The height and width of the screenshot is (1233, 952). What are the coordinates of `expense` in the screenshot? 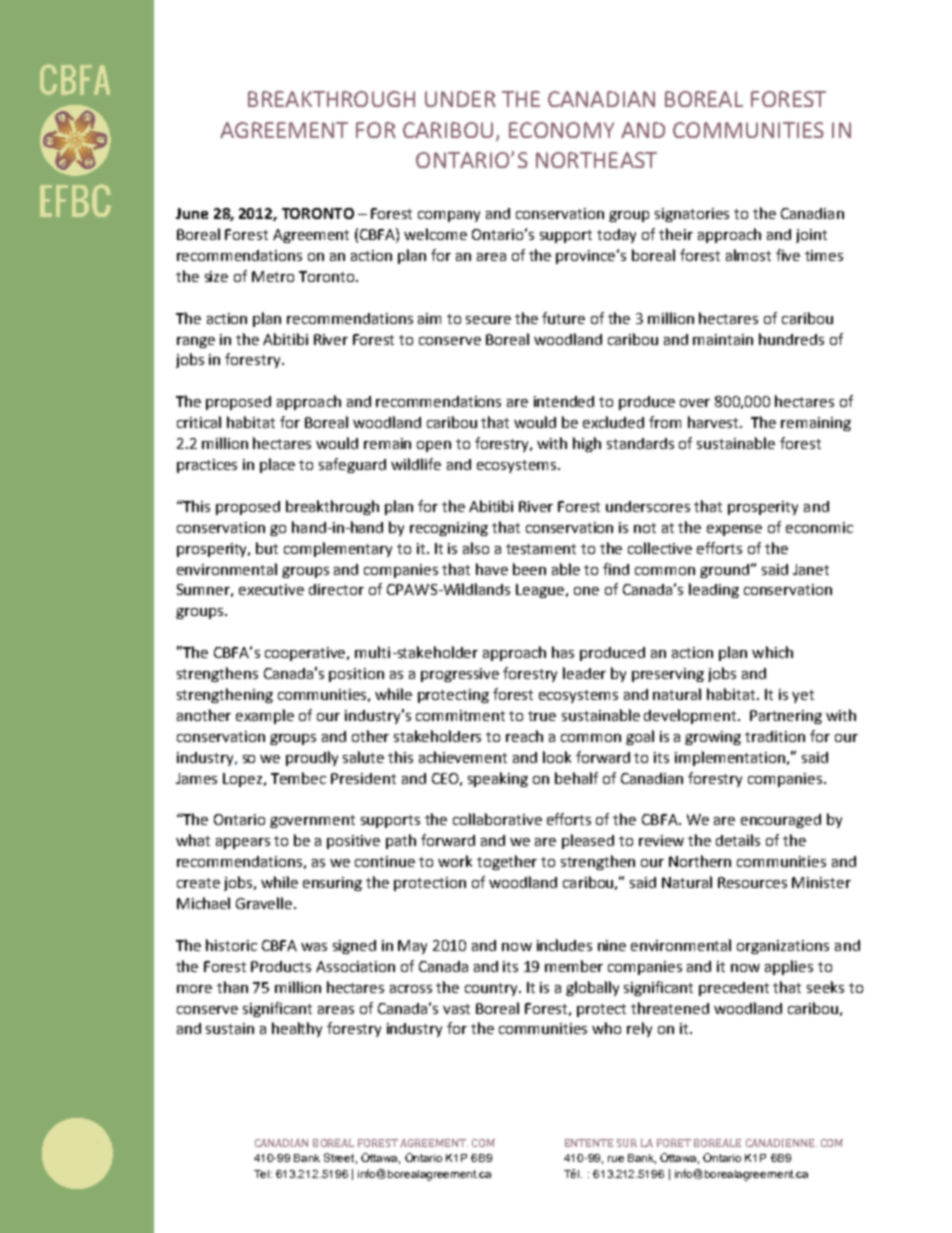 It's located at (734, 530).
